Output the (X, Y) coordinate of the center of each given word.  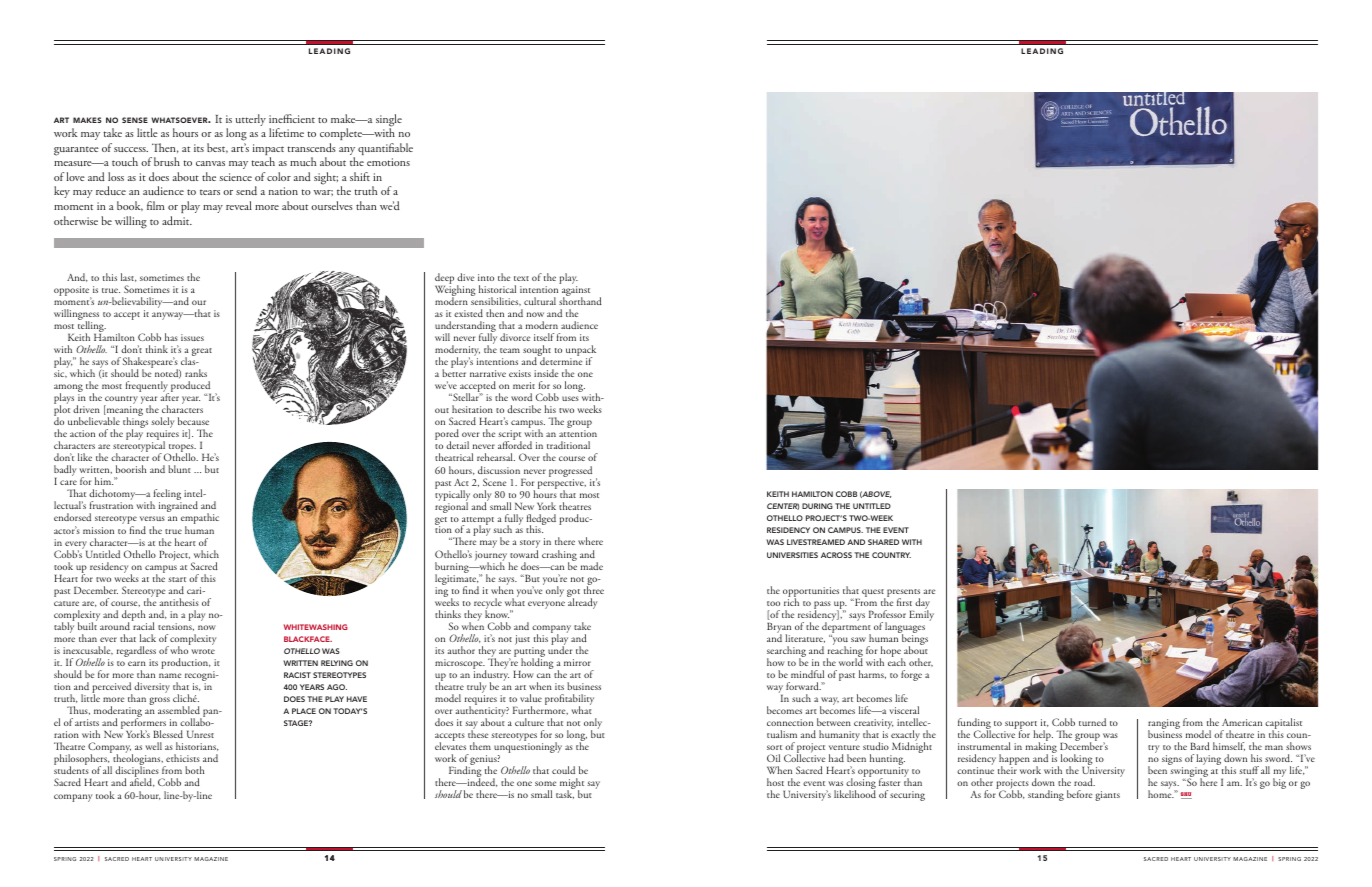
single (389, 121)
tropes (181, 449)
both (194, 770)
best (217, 148)
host (775, 782)
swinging (1189, 773)
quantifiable (385, 149)
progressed (570, 471)
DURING (817, 506)
